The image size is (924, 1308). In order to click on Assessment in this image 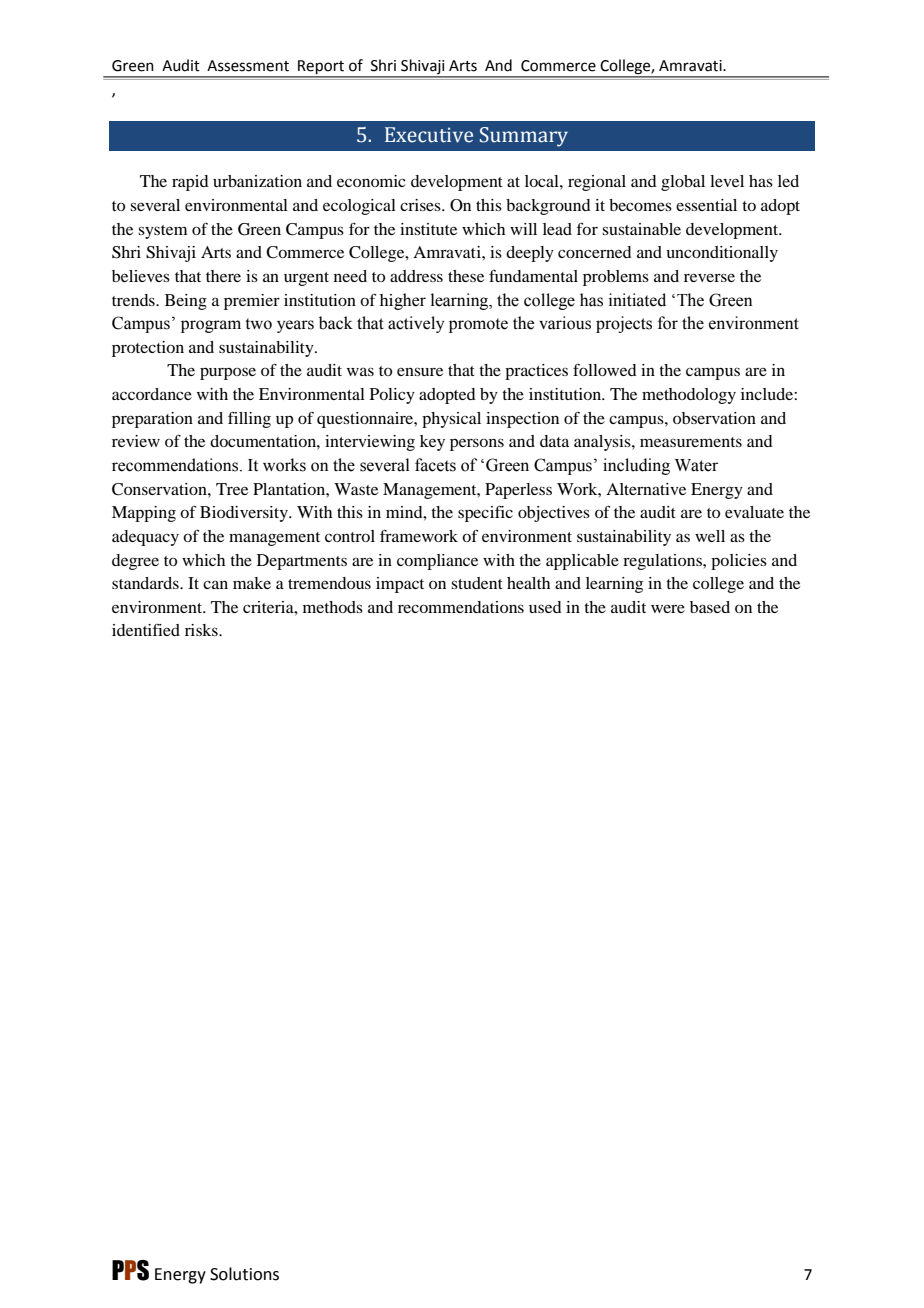, I will do `click(248, 66)`.
